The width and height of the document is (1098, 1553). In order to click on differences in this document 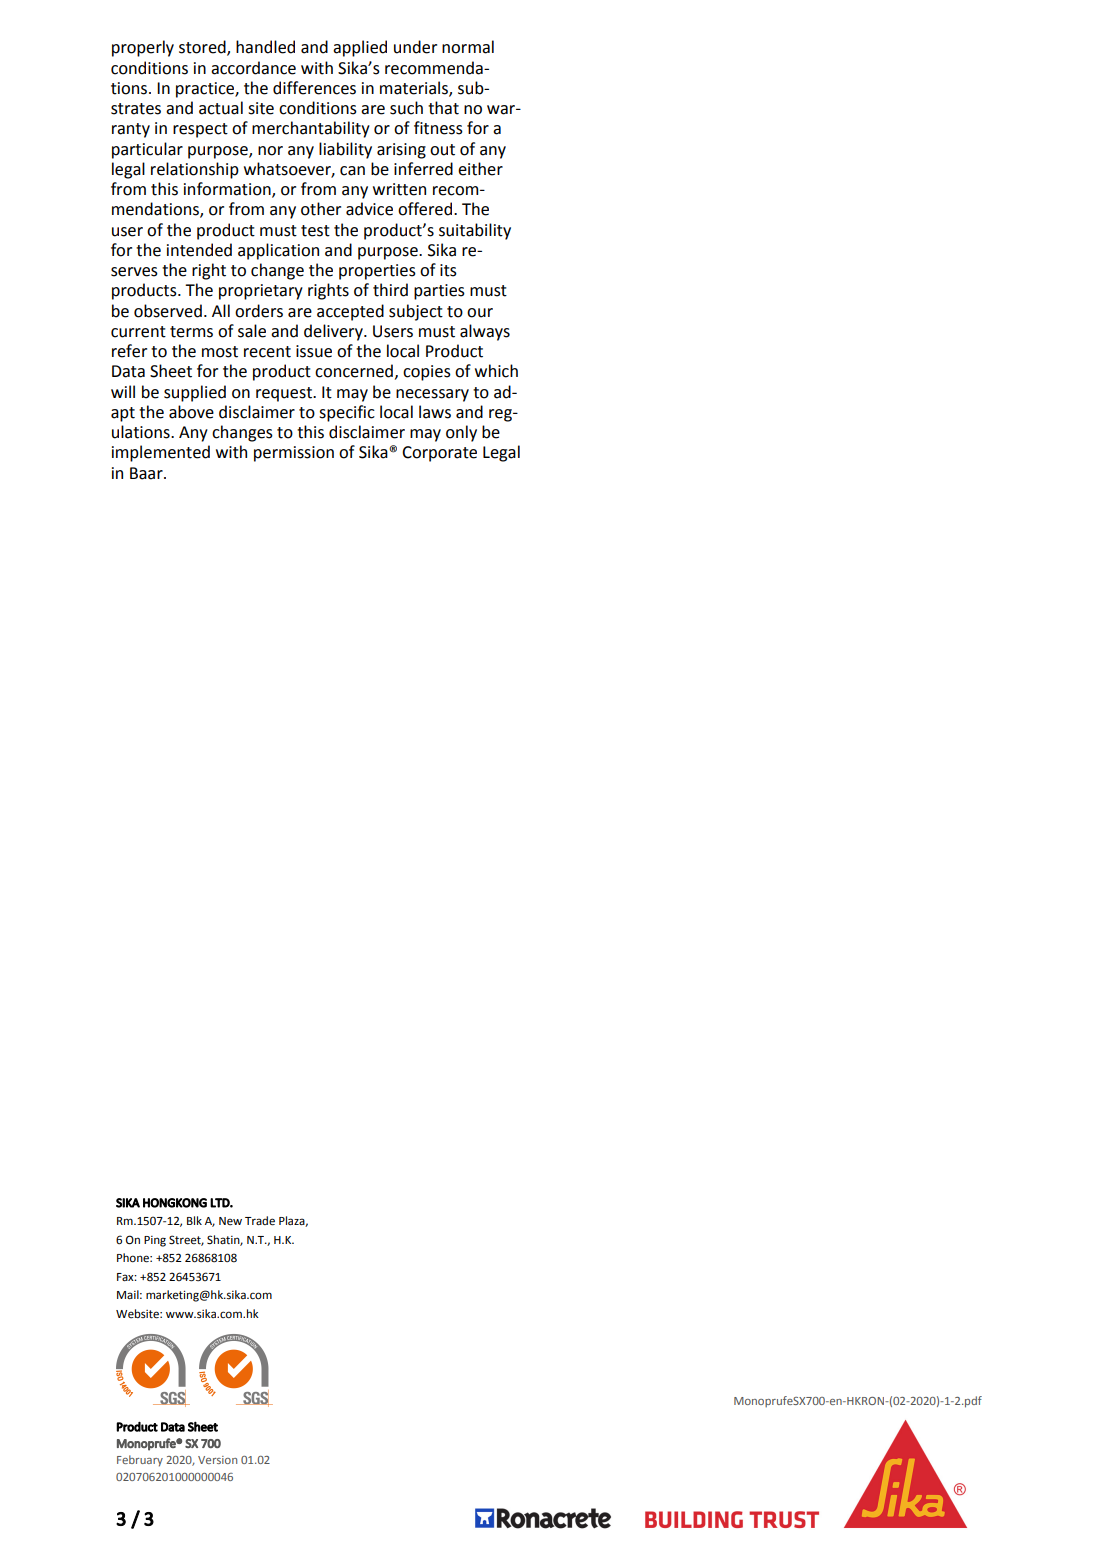, I will do `click(314, 88)`.
